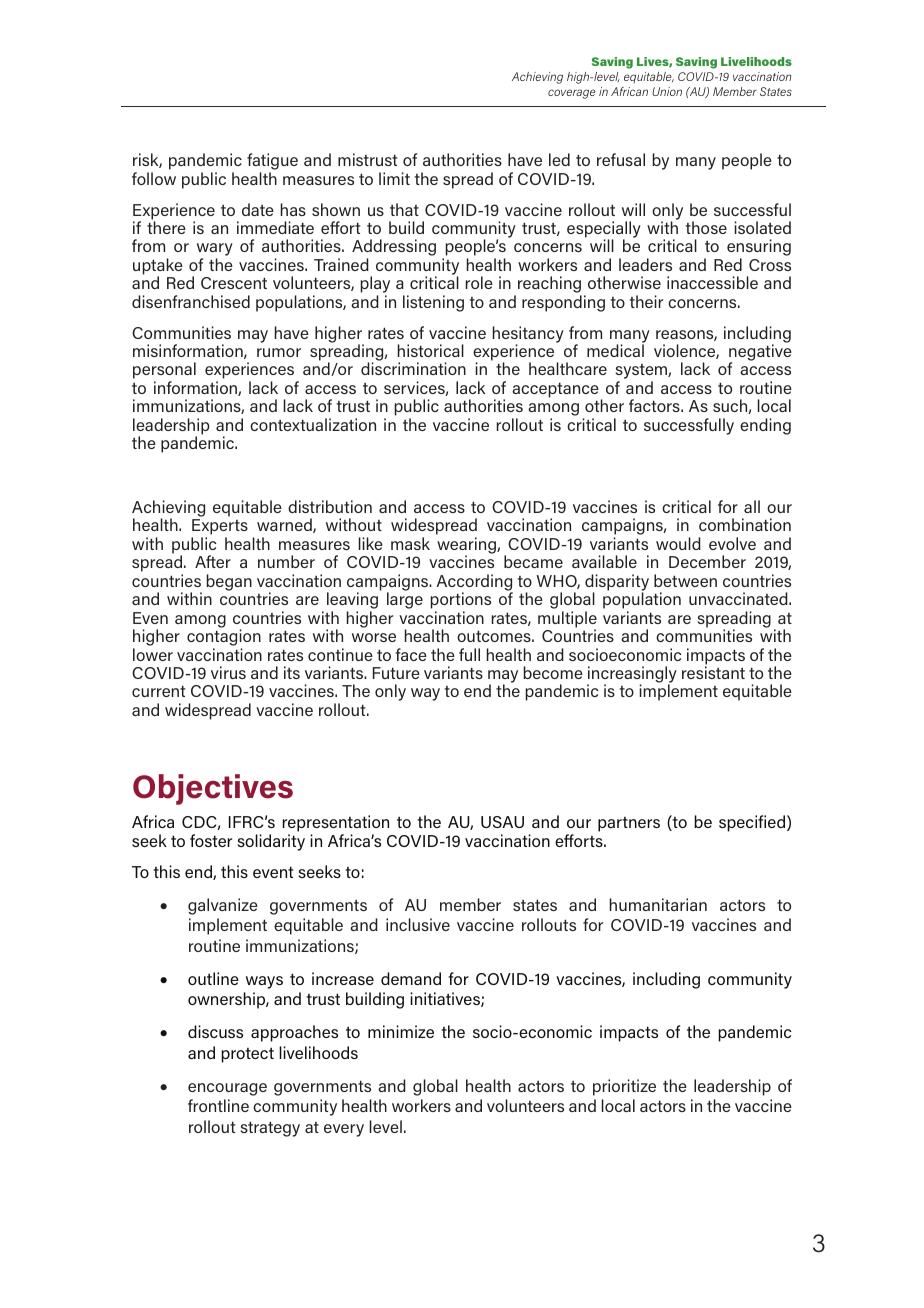 This image has height=1308, width=924. I want to click on Union, so click(667, 91).
